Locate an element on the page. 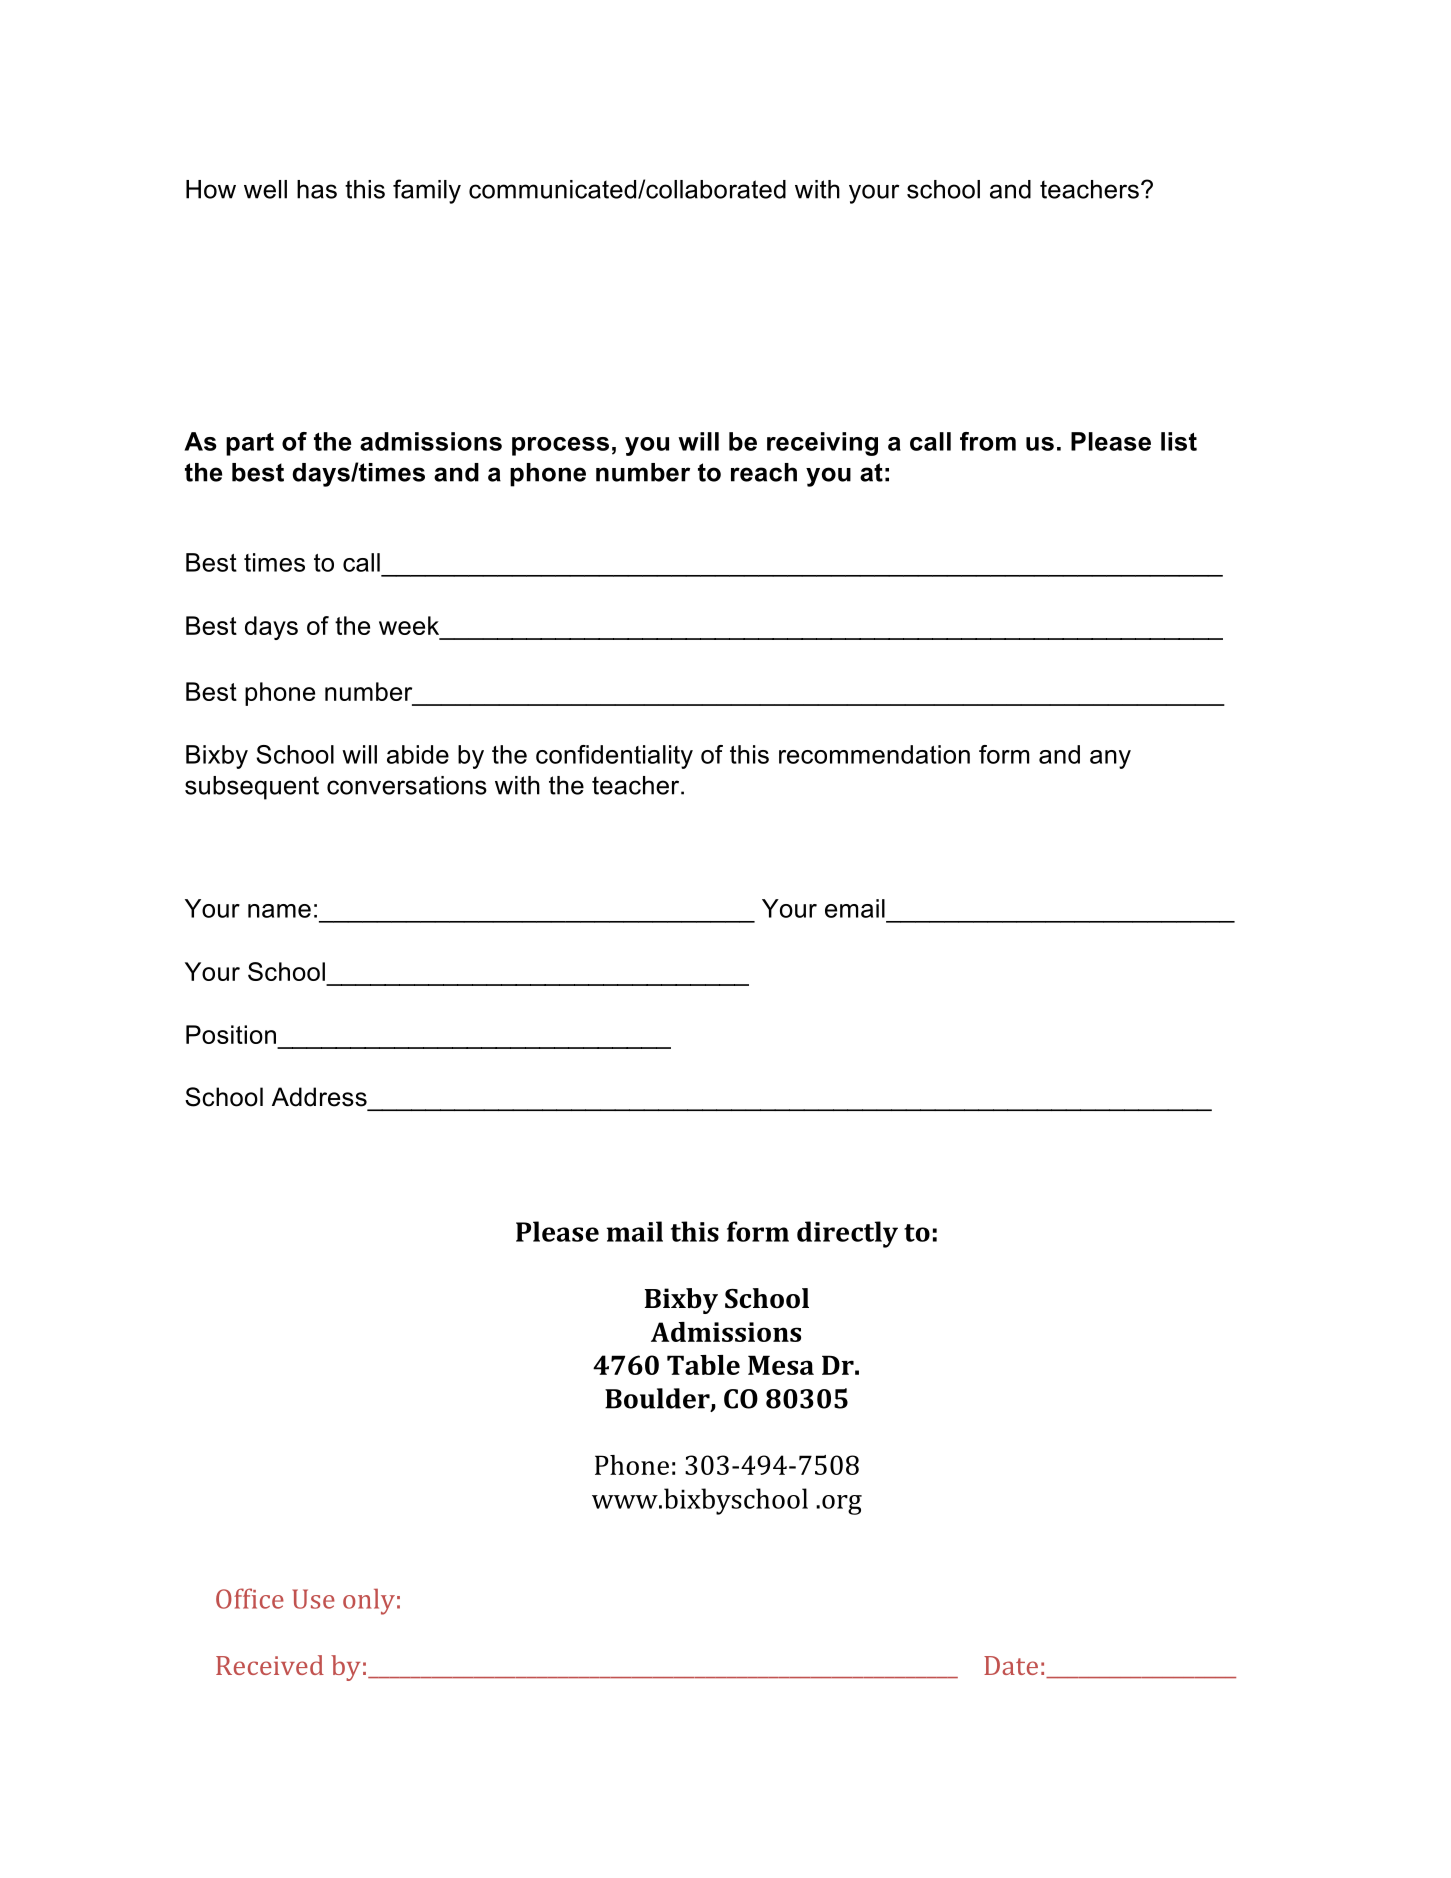 The height and width of the image is (1878, 1451). Use is located at coordinates (313, 1599).
